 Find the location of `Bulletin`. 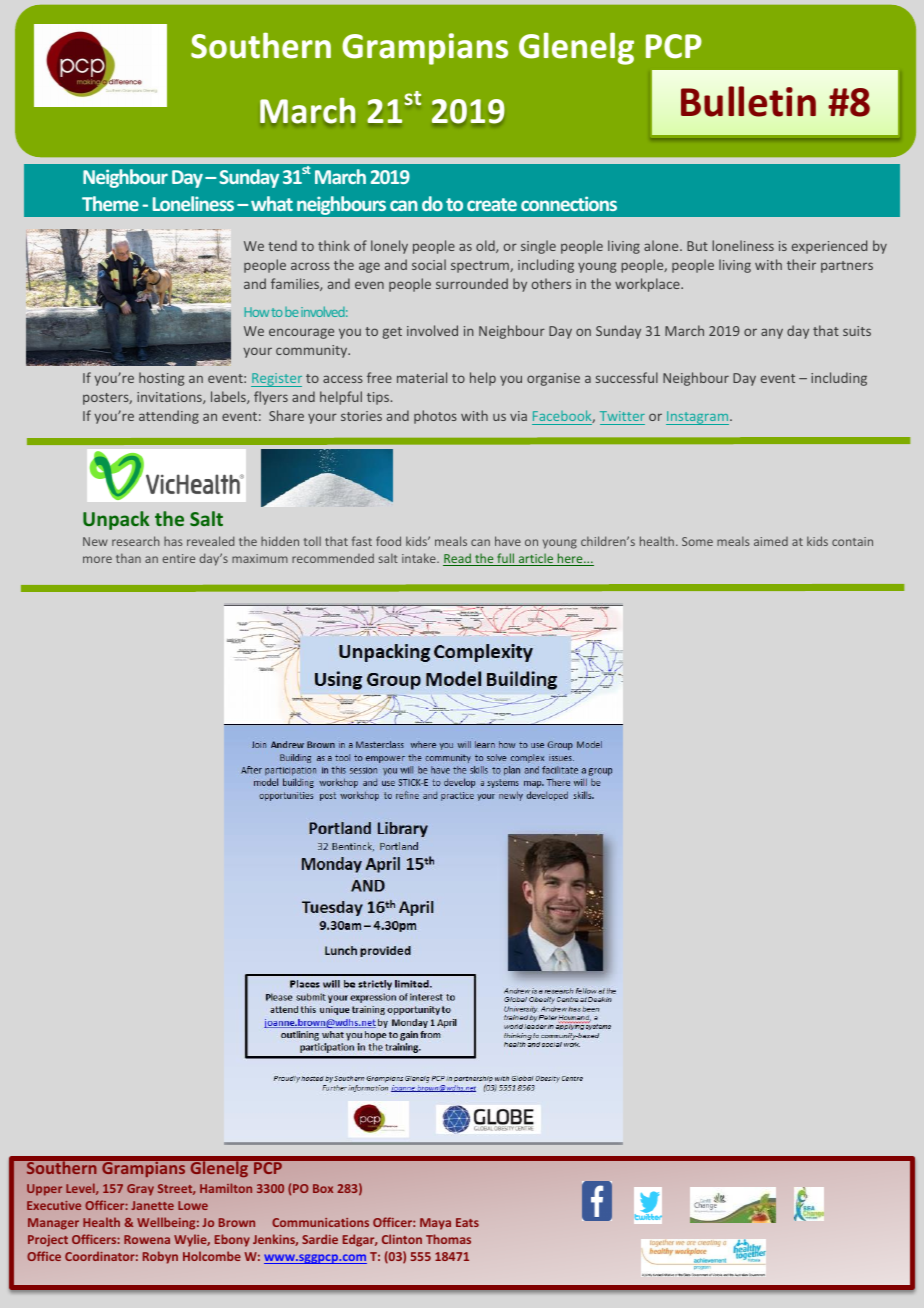

Bulletin is located at coordinates (748, 101).
